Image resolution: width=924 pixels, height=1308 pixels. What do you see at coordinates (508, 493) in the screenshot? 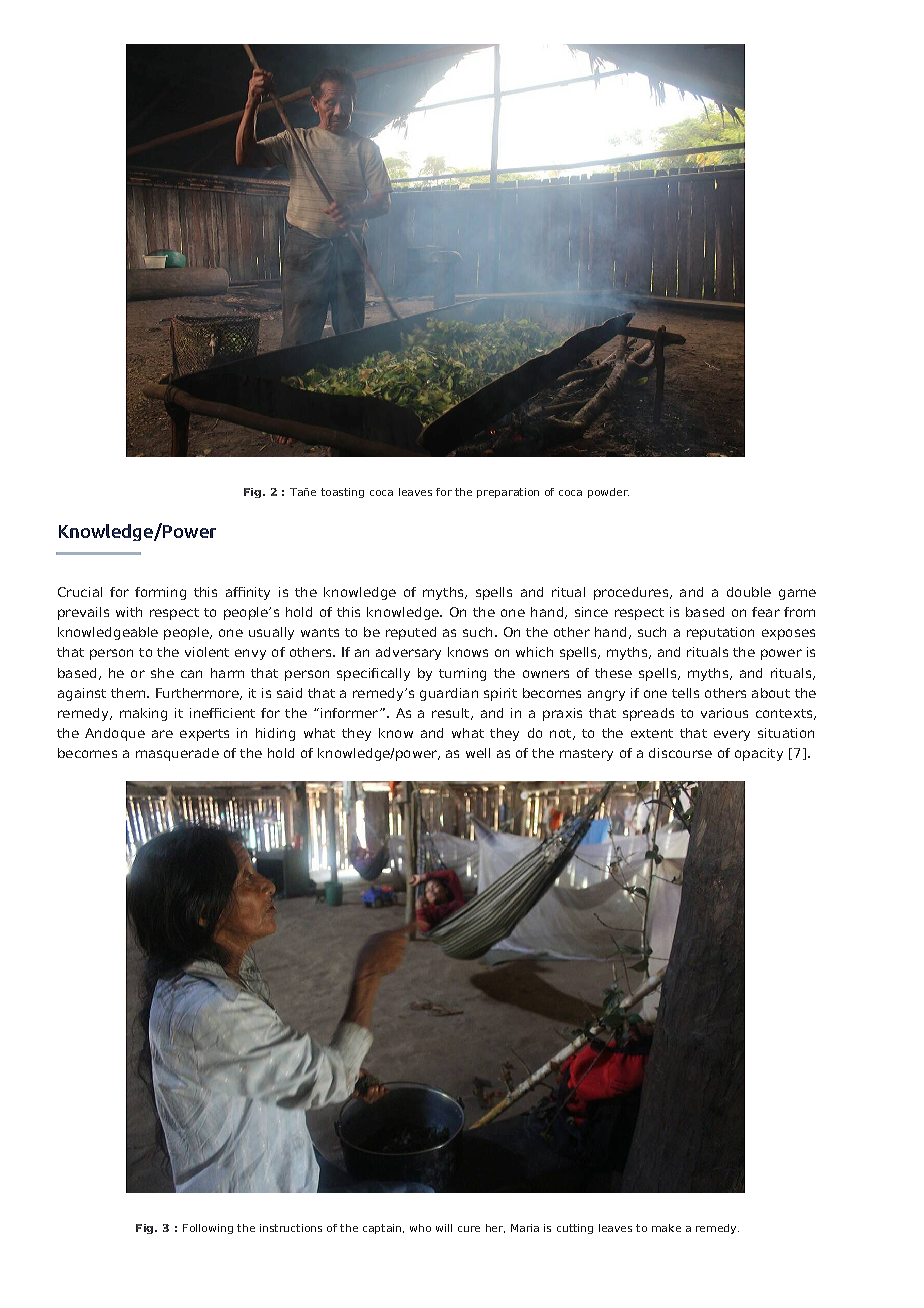
I see `preparation` at bounding box center [508, 493].
